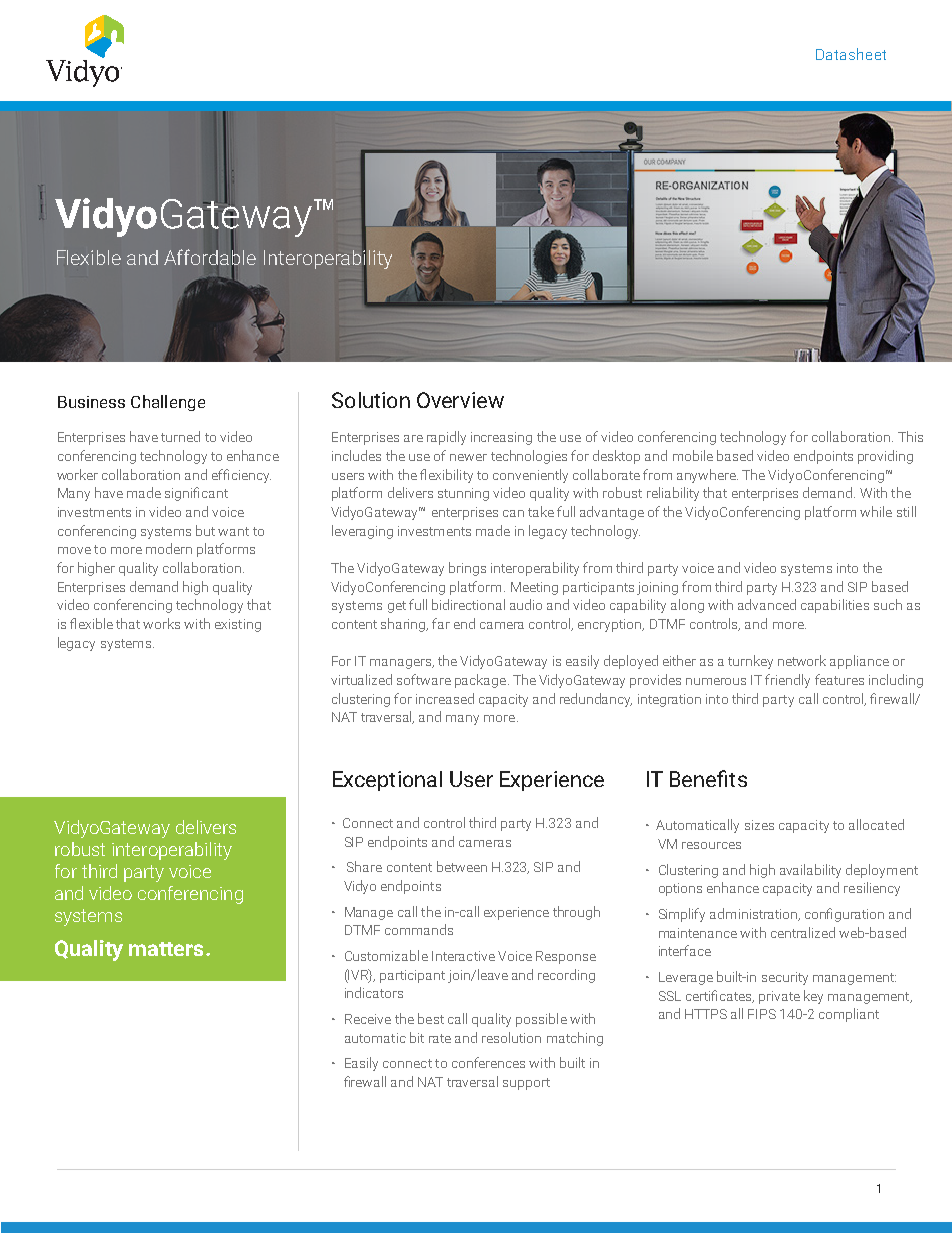 The image size is (952, 1233). I want to click on Affordable, so click(210, 257).
